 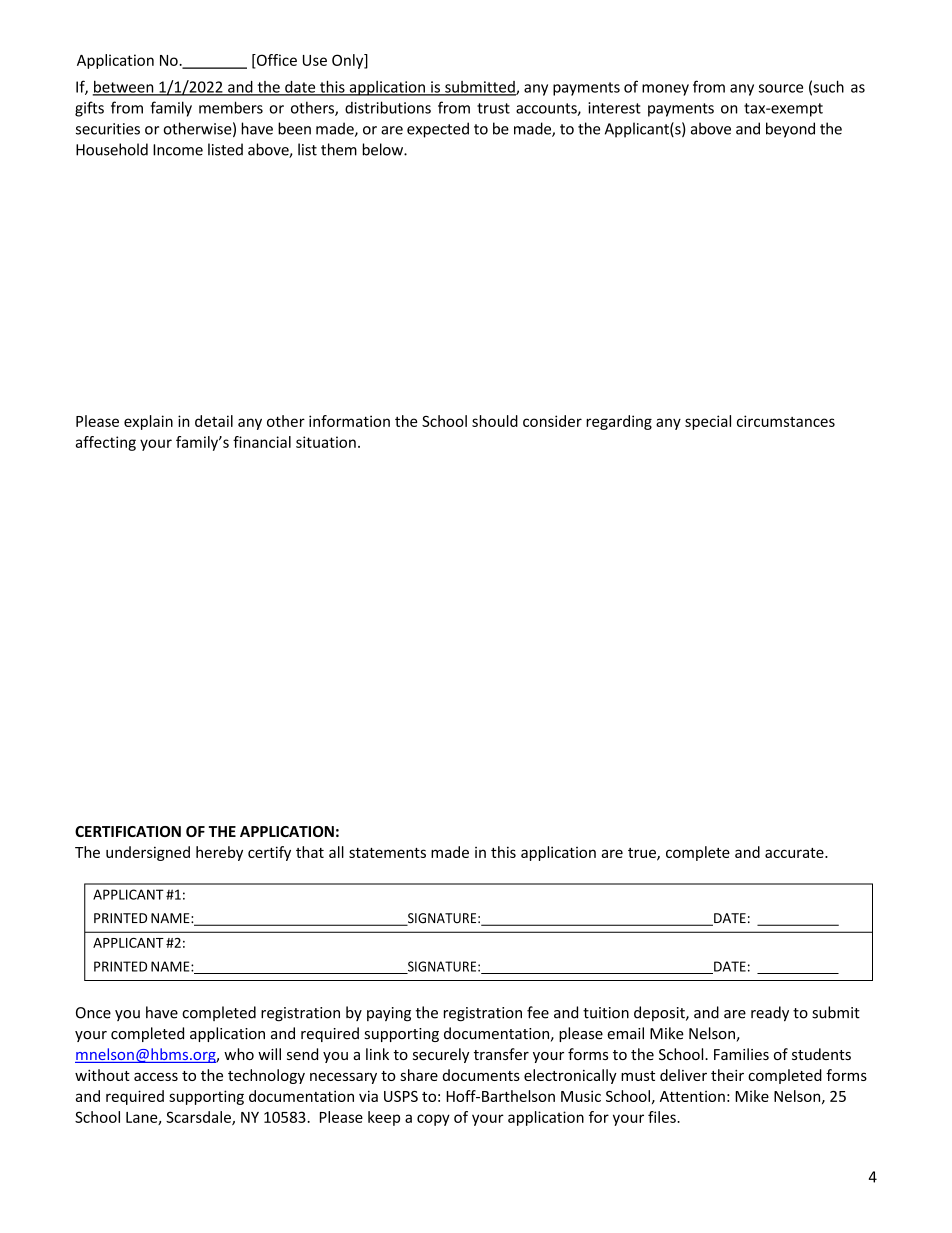 I want to click on access, so click(x=156, y=1076).
